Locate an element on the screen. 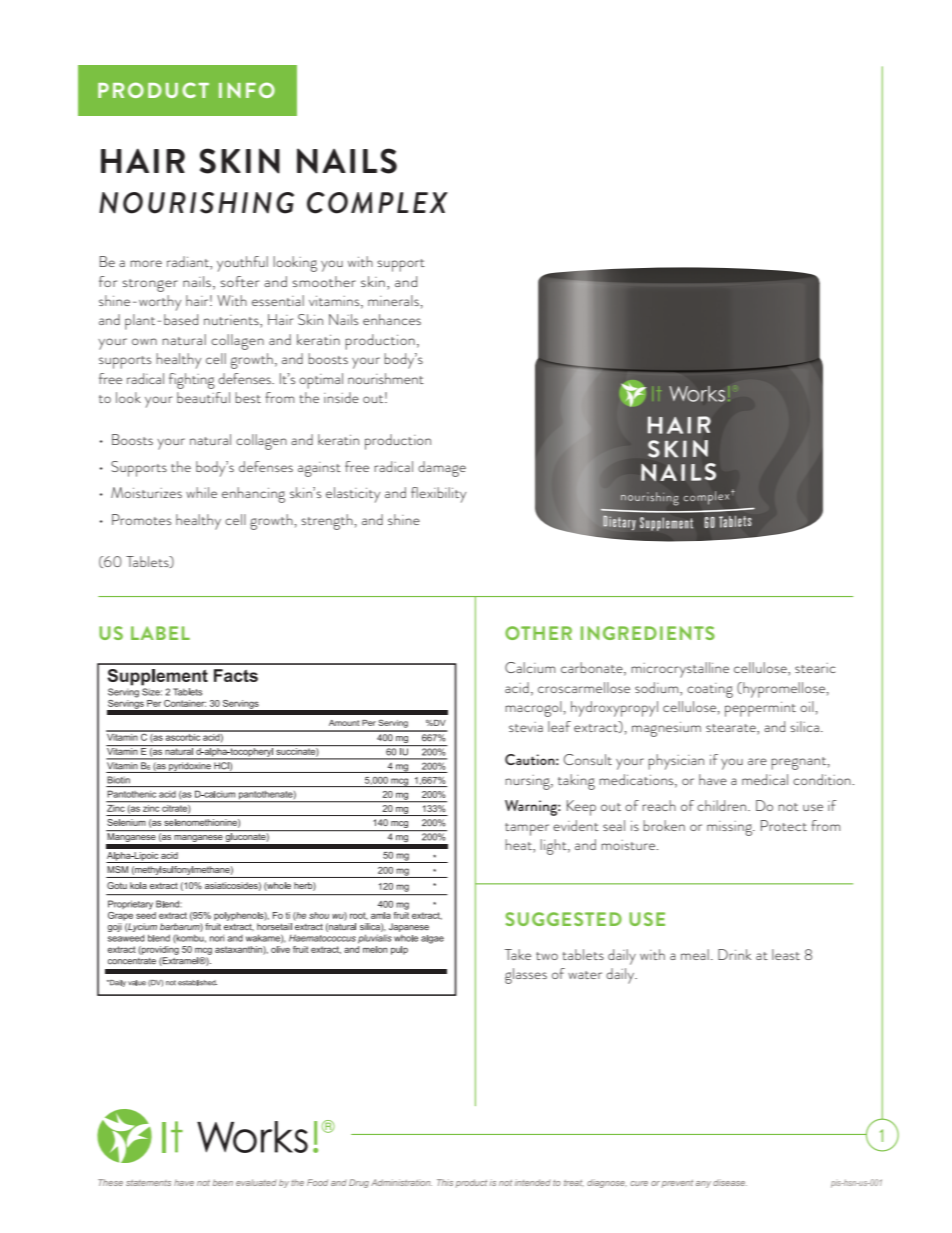 The width and height of the screenshot is (952, 1233). been is located at coordinates (223, 1182).
